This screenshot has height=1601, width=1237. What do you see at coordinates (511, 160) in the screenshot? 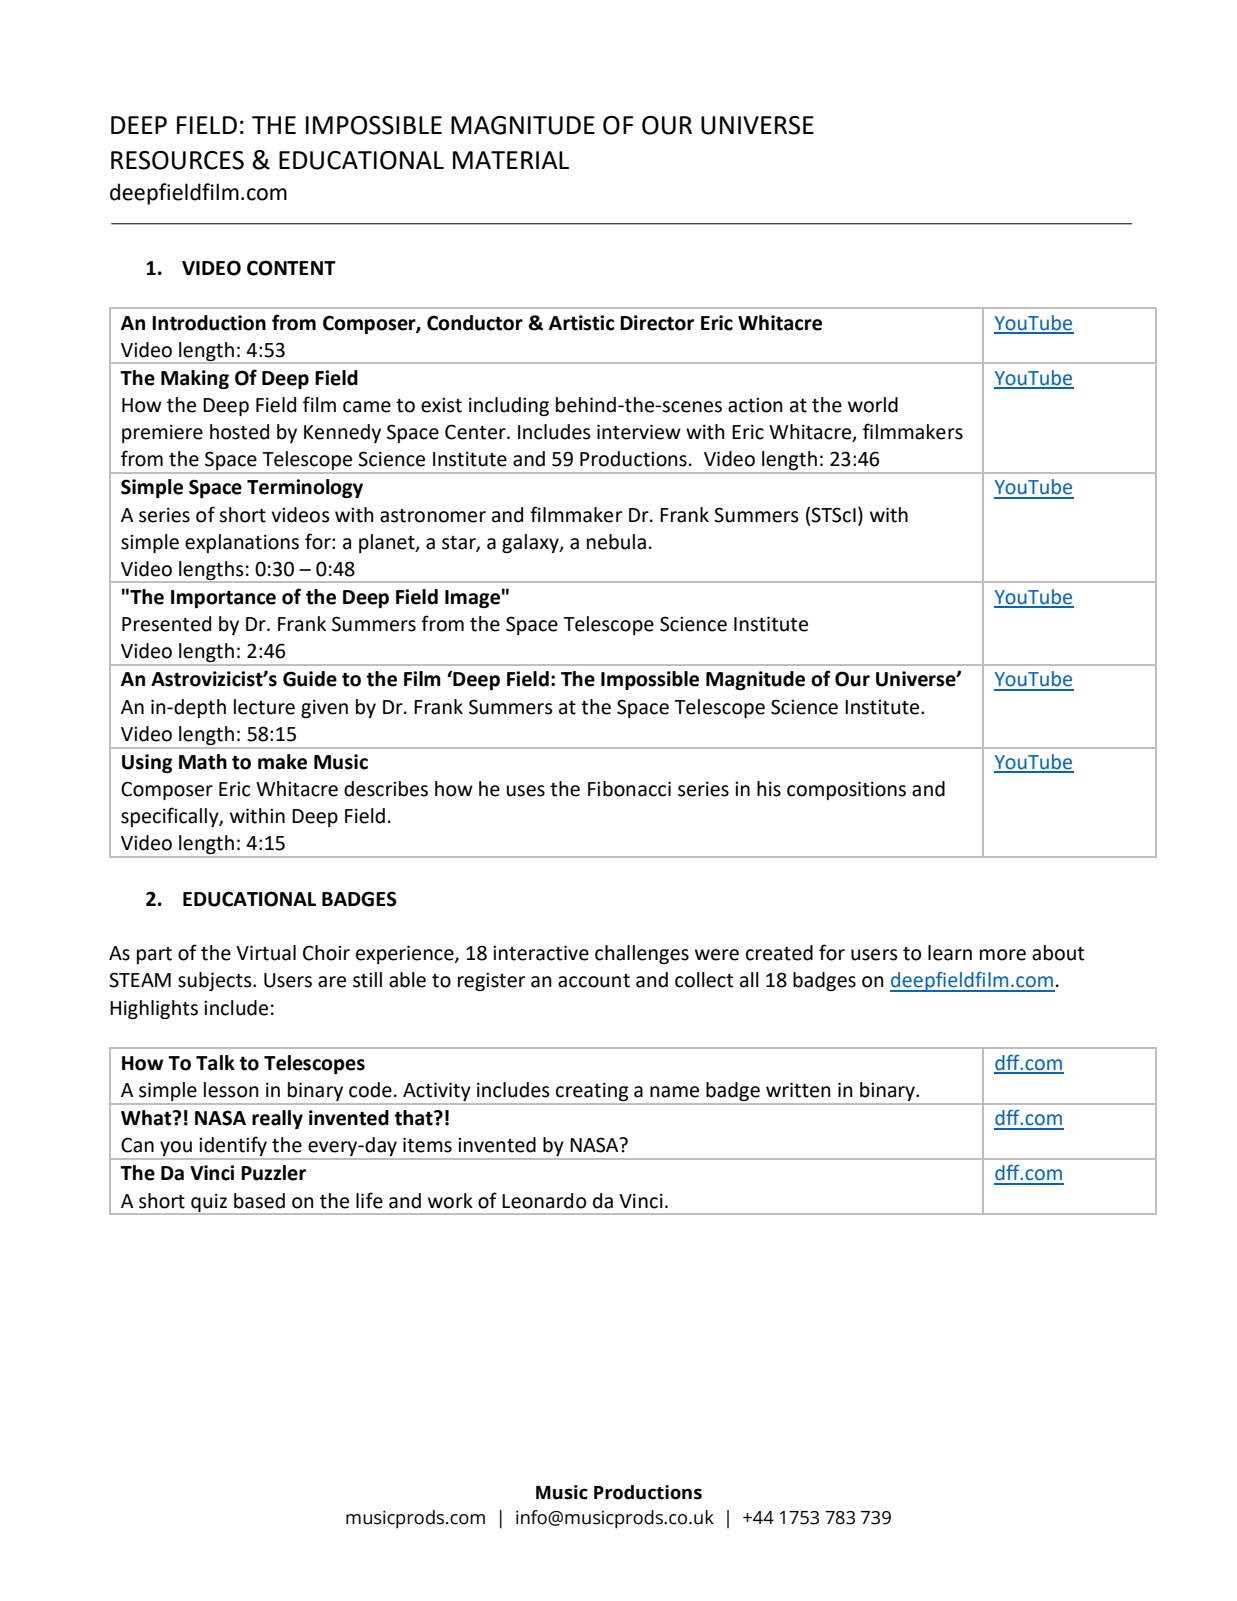
I see `MATERIAL` at bounding box center [511, 160].
